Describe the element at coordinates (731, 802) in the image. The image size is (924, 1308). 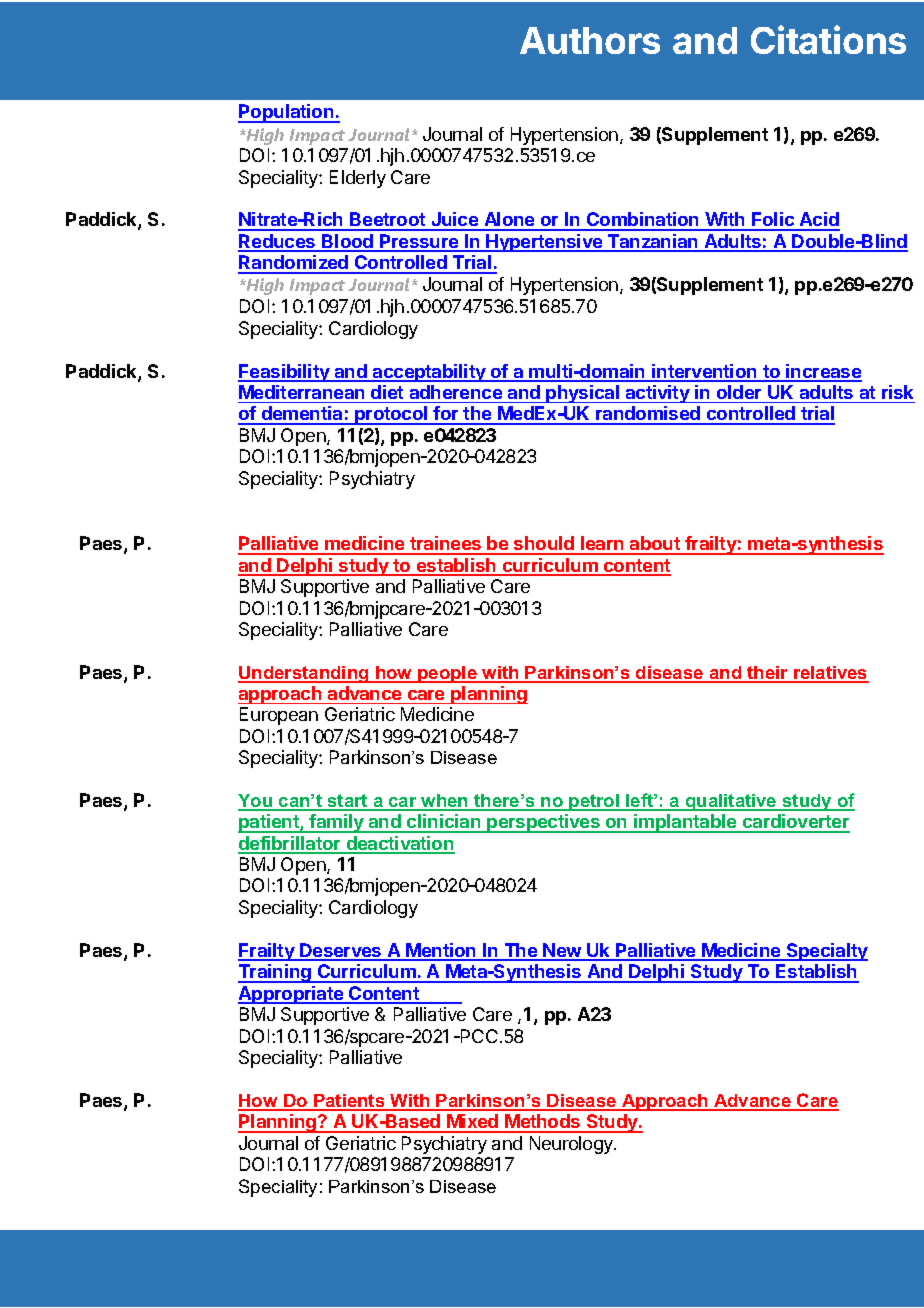
I see `qualitative` at that location.
